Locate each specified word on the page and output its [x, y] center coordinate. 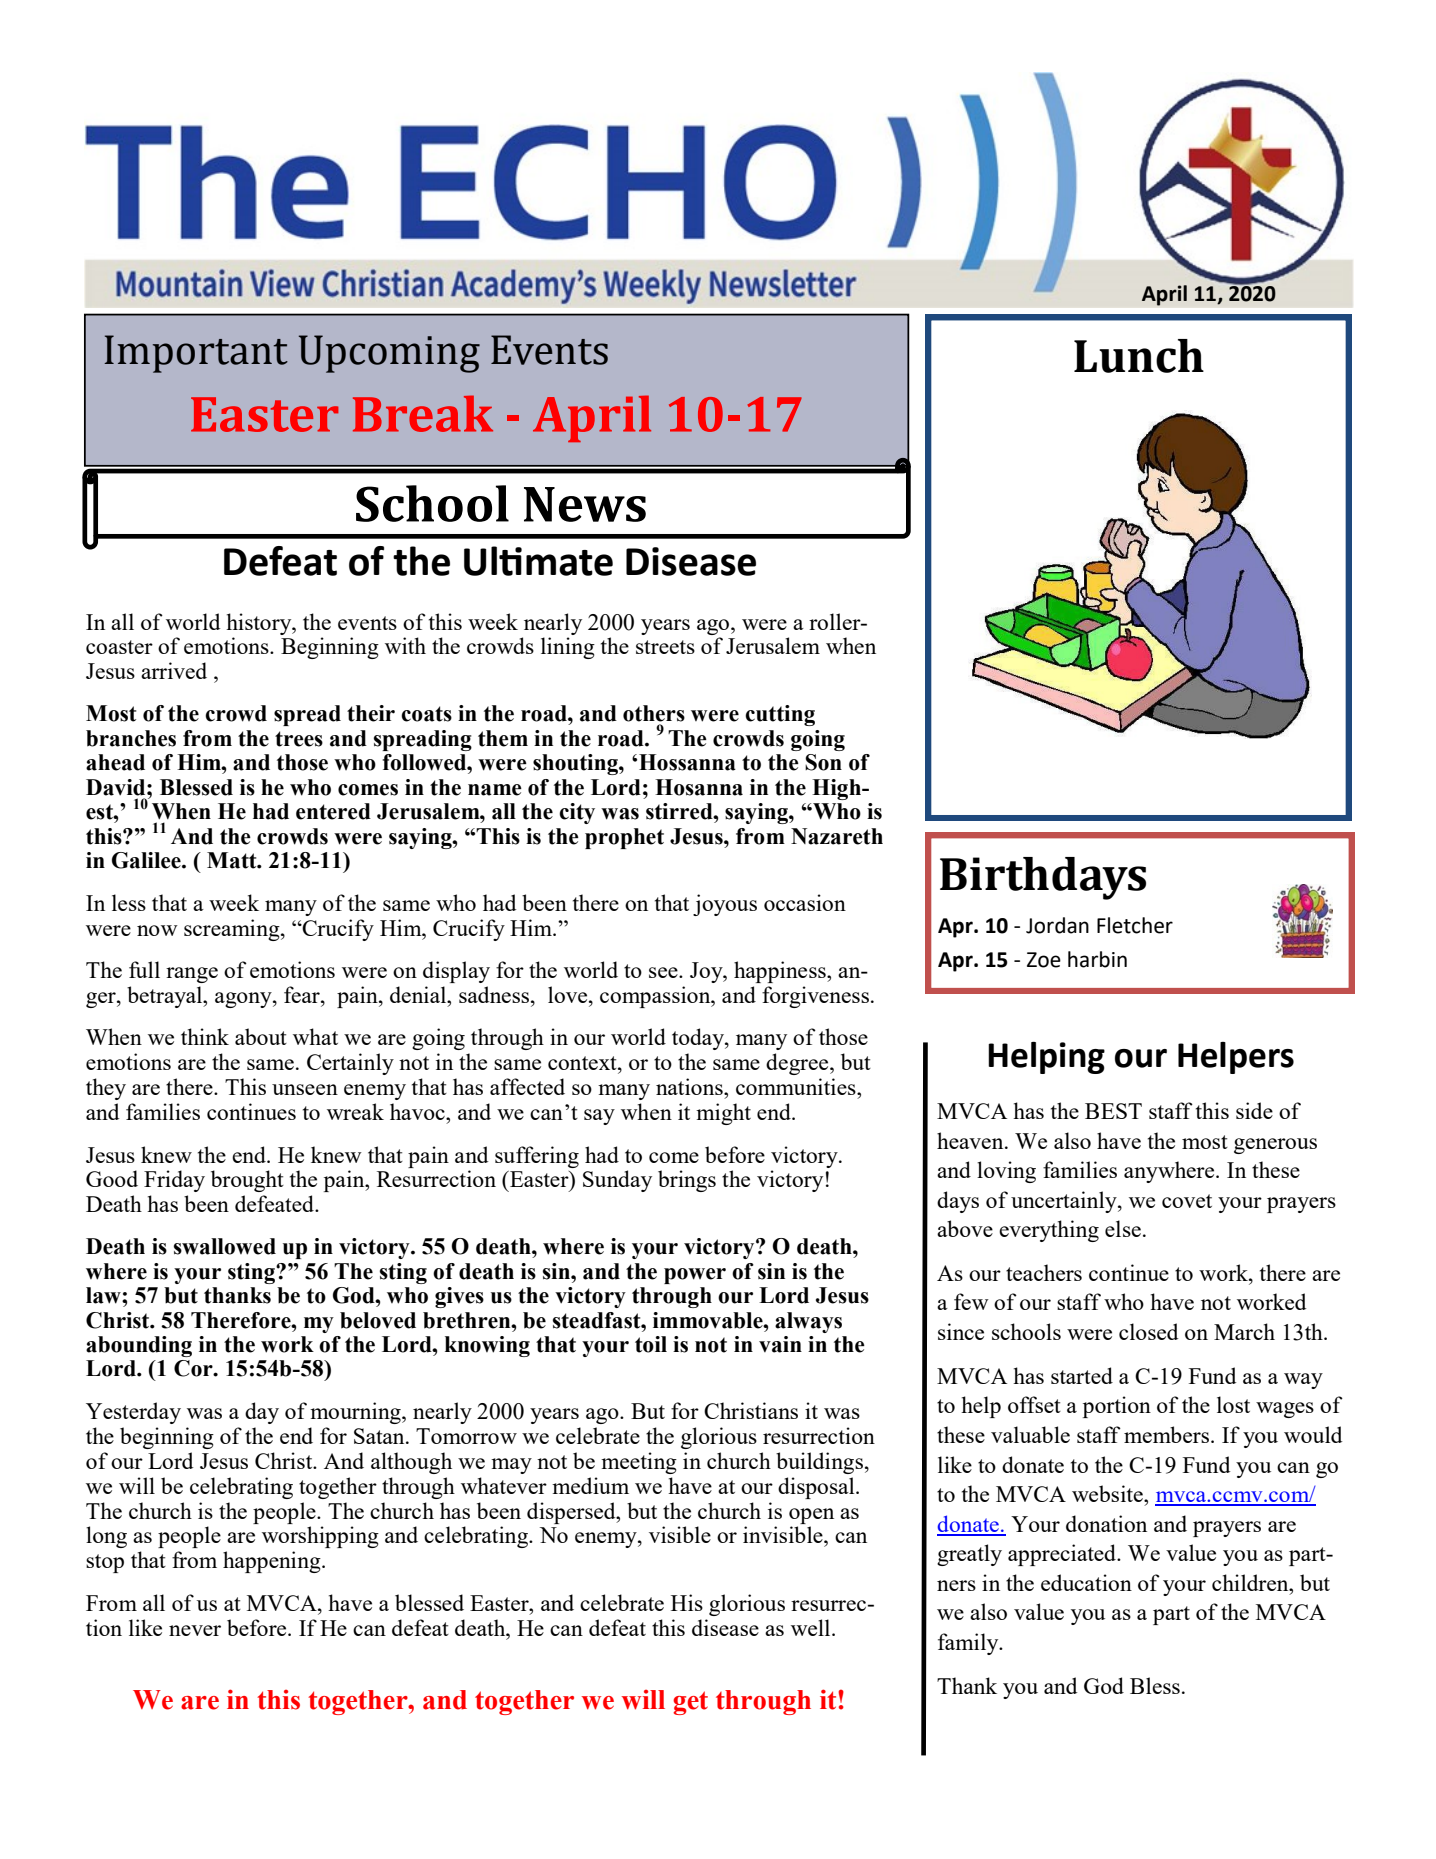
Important [196, 354]
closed [1148, 1331]
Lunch [1139, 356]
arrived [174, 670]
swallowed [225, 1246]
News [585, 504]
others [654, 713]
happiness [781, 972]
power [695, 1276]
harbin [1097, 959]
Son [823, 762]
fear [303, 994]
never [195, 1630]
